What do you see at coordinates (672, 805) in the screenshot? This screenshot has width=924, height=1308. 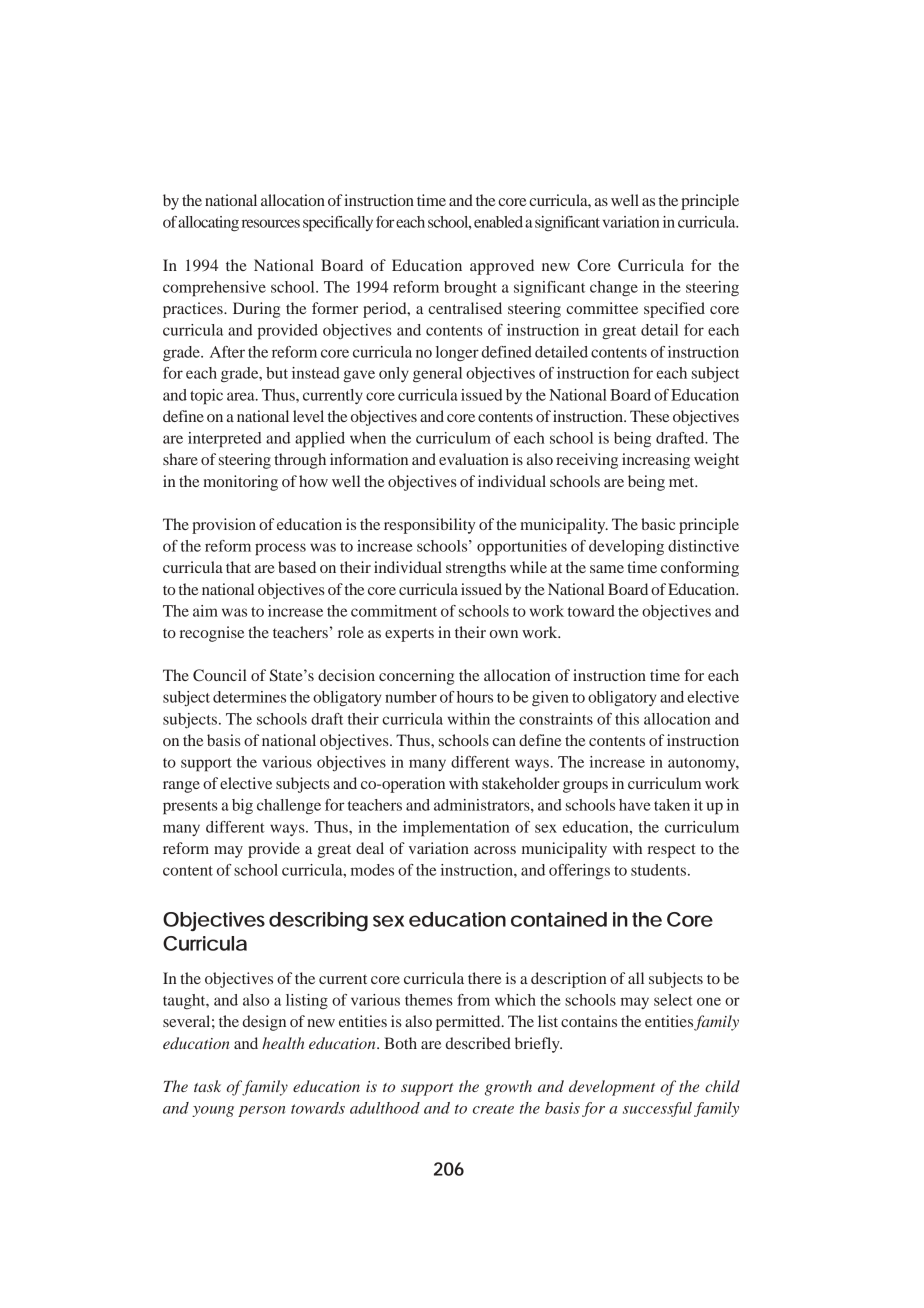 I see `taken` at bounding box center [672, 805].
